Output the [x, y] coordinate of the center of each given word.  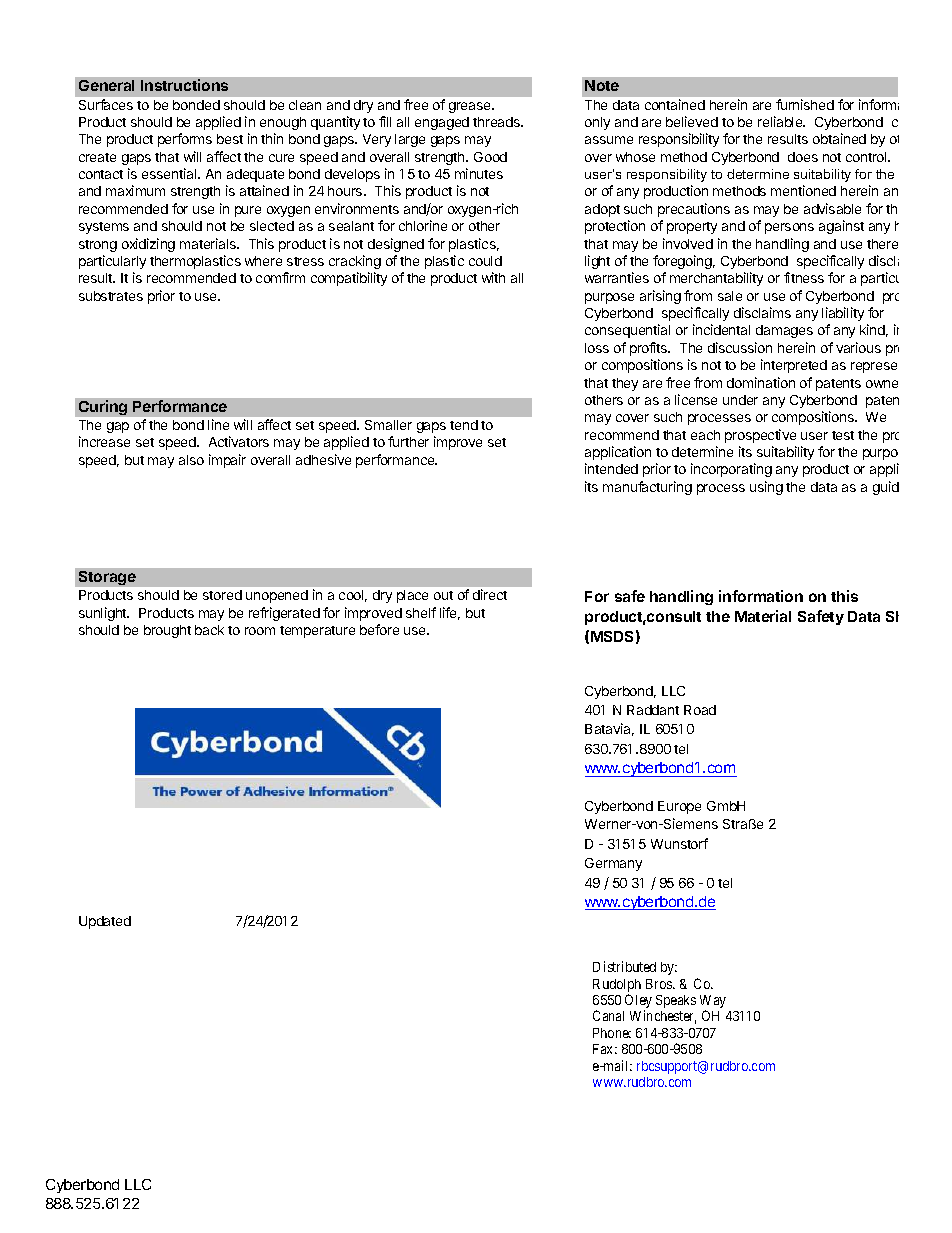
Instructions [184, 85]
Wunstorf [679, 843]
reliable [781, 121]
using [766, 488]
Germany [613, 864]
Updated [105, 922]
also [191, 460]
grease [471, 107]
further [408, 441]
